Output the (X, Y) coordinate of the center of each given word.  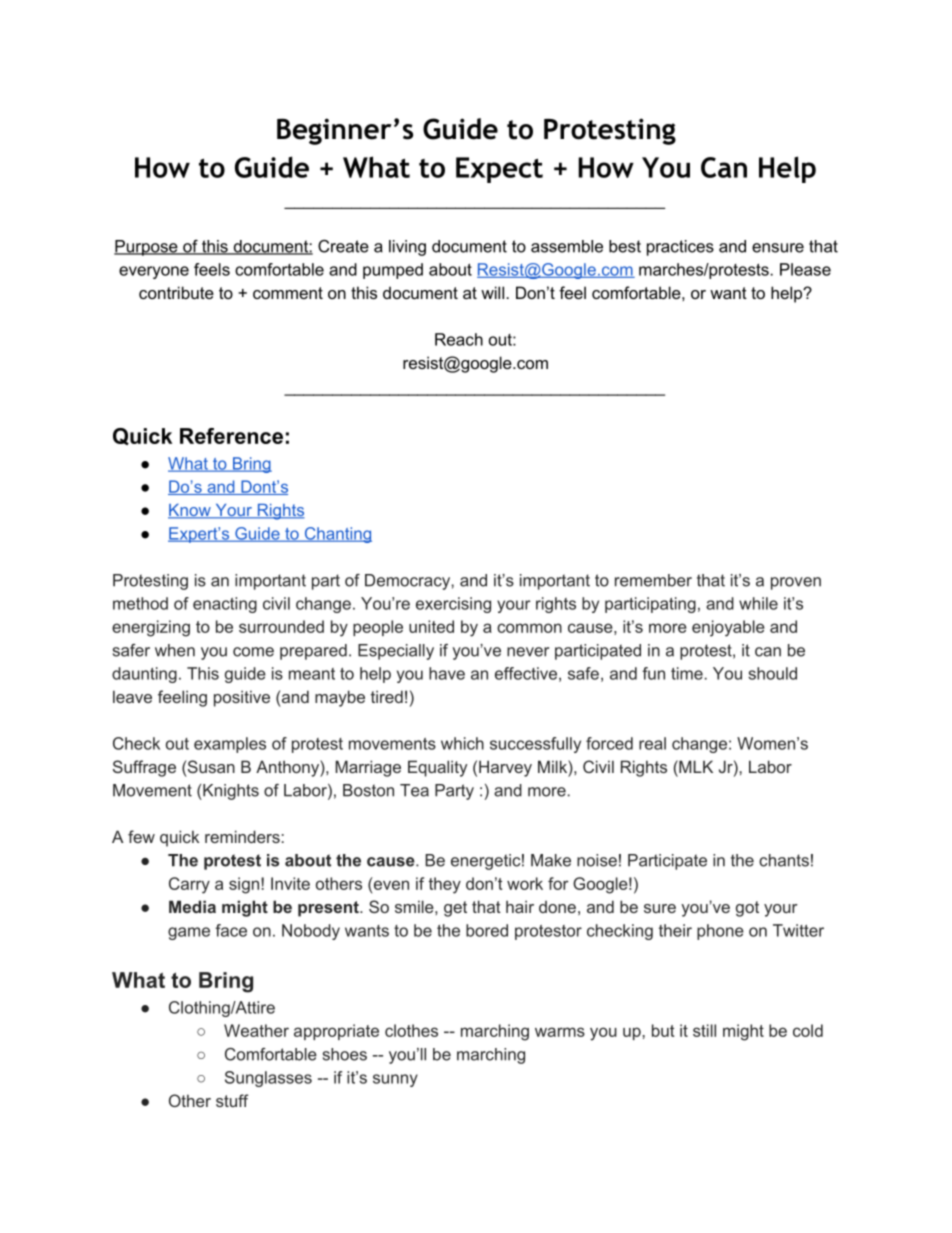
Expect (499, 170)
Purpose (147, 248)
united (431, 626)
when (175, 650)
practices (680, 248)
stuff (232, 1100)
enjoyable (728, 628)
